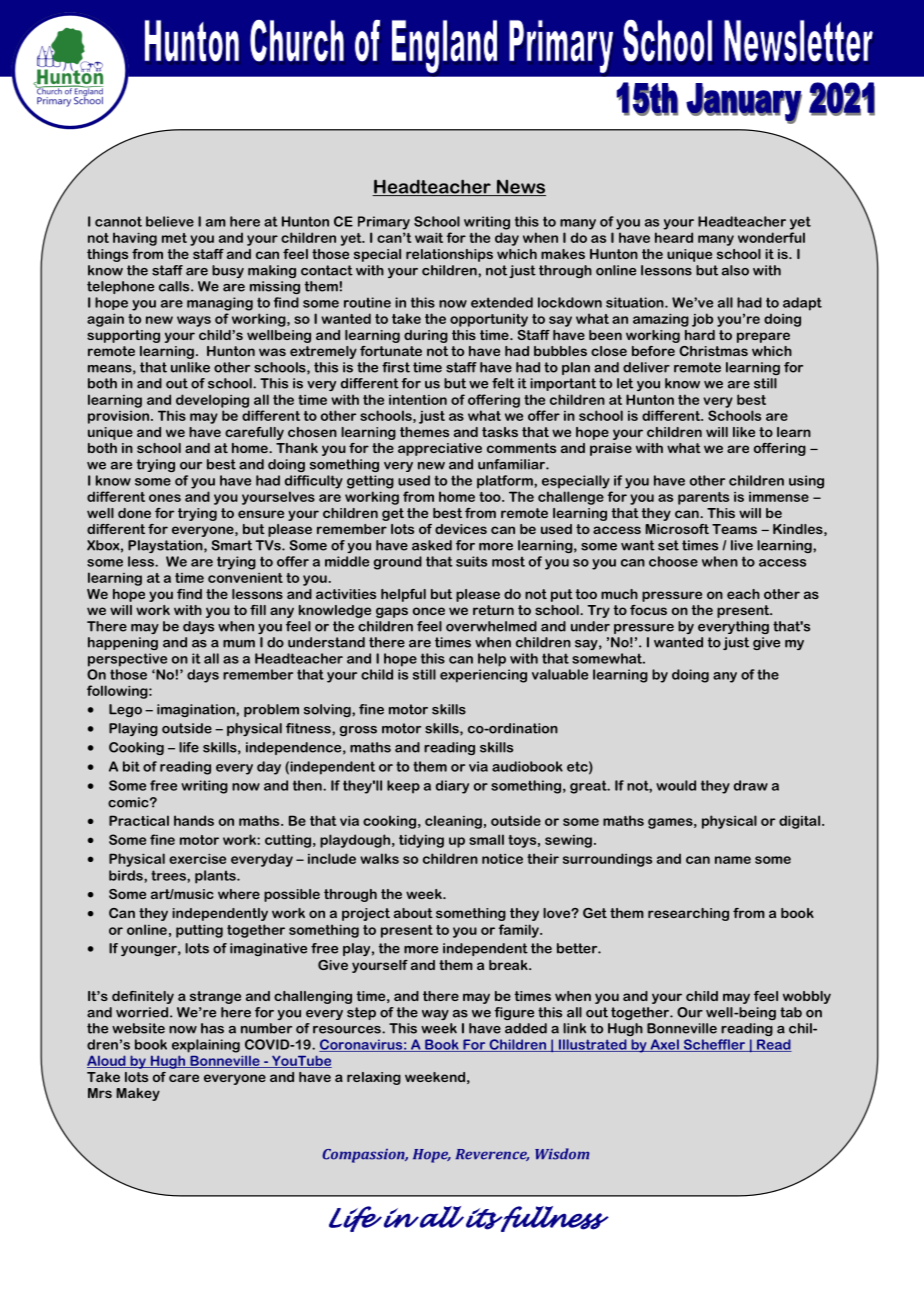  Describe the element at coordinates (138, 1094) in the page. I see `Makey` at that location.
